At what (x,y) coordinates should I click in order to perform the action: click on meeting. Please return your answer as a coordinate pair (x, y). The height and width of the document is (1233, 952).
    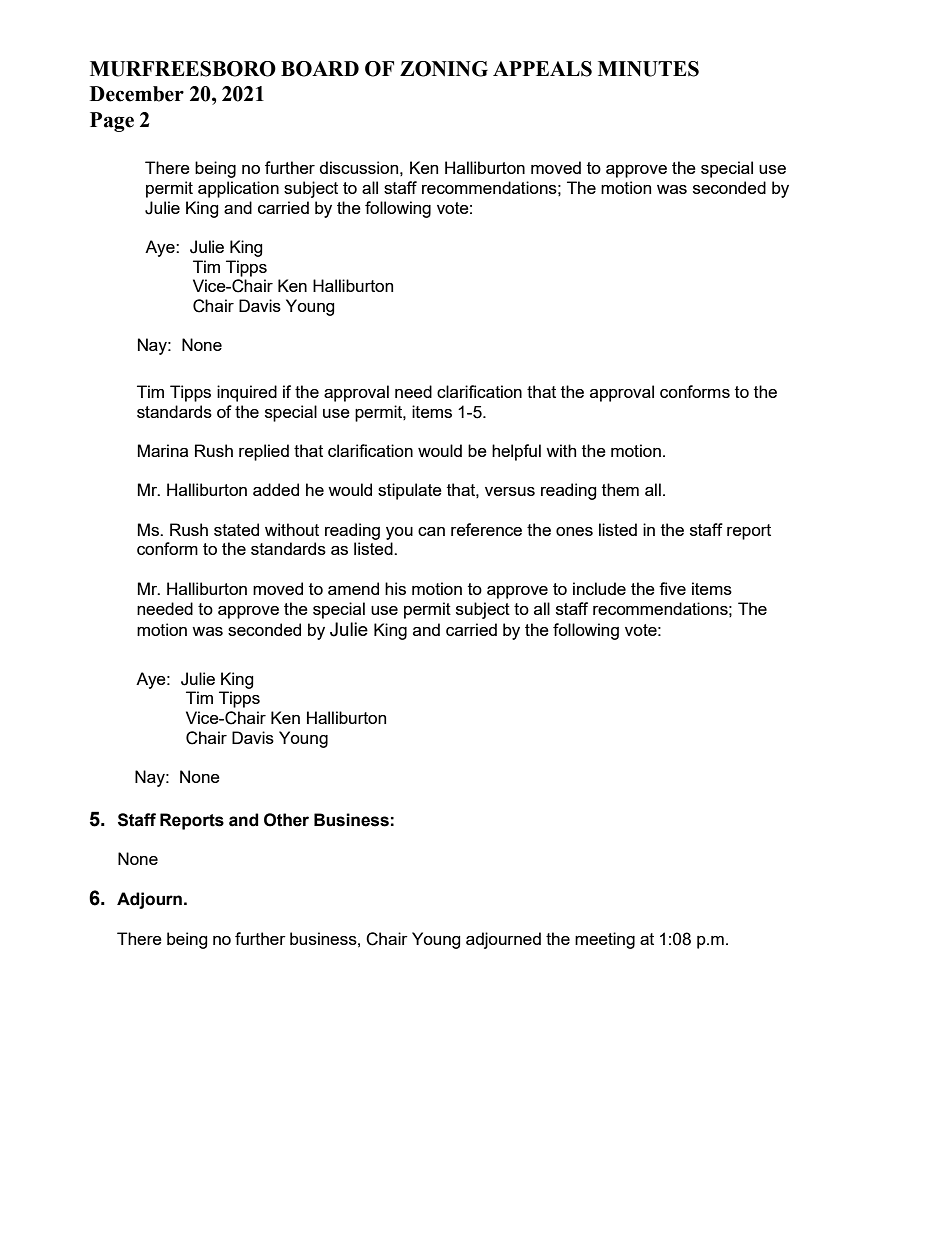
    Looking at the image, I should click on (605, 940).
